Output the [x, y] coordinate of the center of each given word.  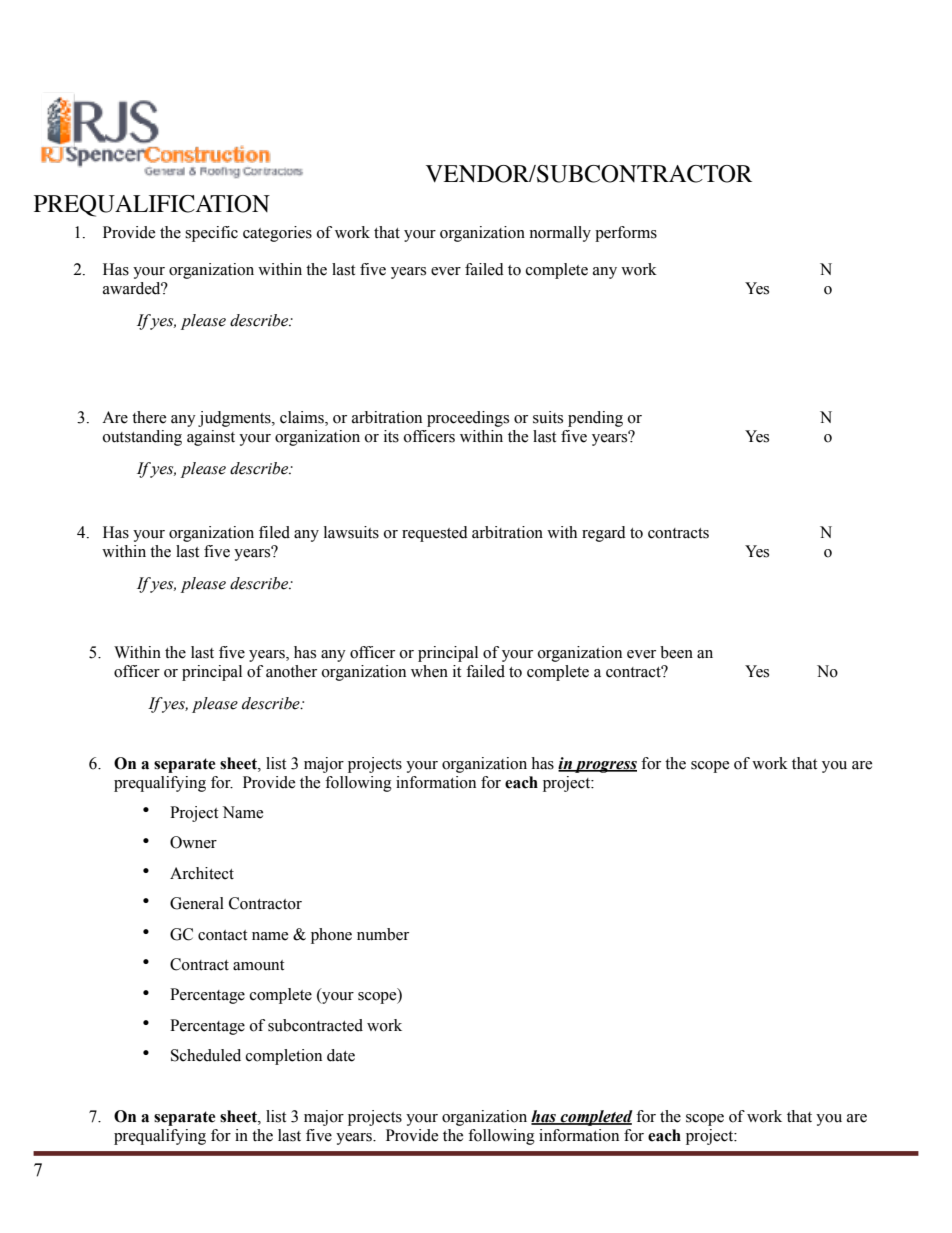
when [429, 671]
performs [626, 234]
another [291, 671]
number [383, 934]
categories [277, 234]
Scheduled [206, 1055]
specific [211, 234]
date [341, 1055]
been [676, 652]
